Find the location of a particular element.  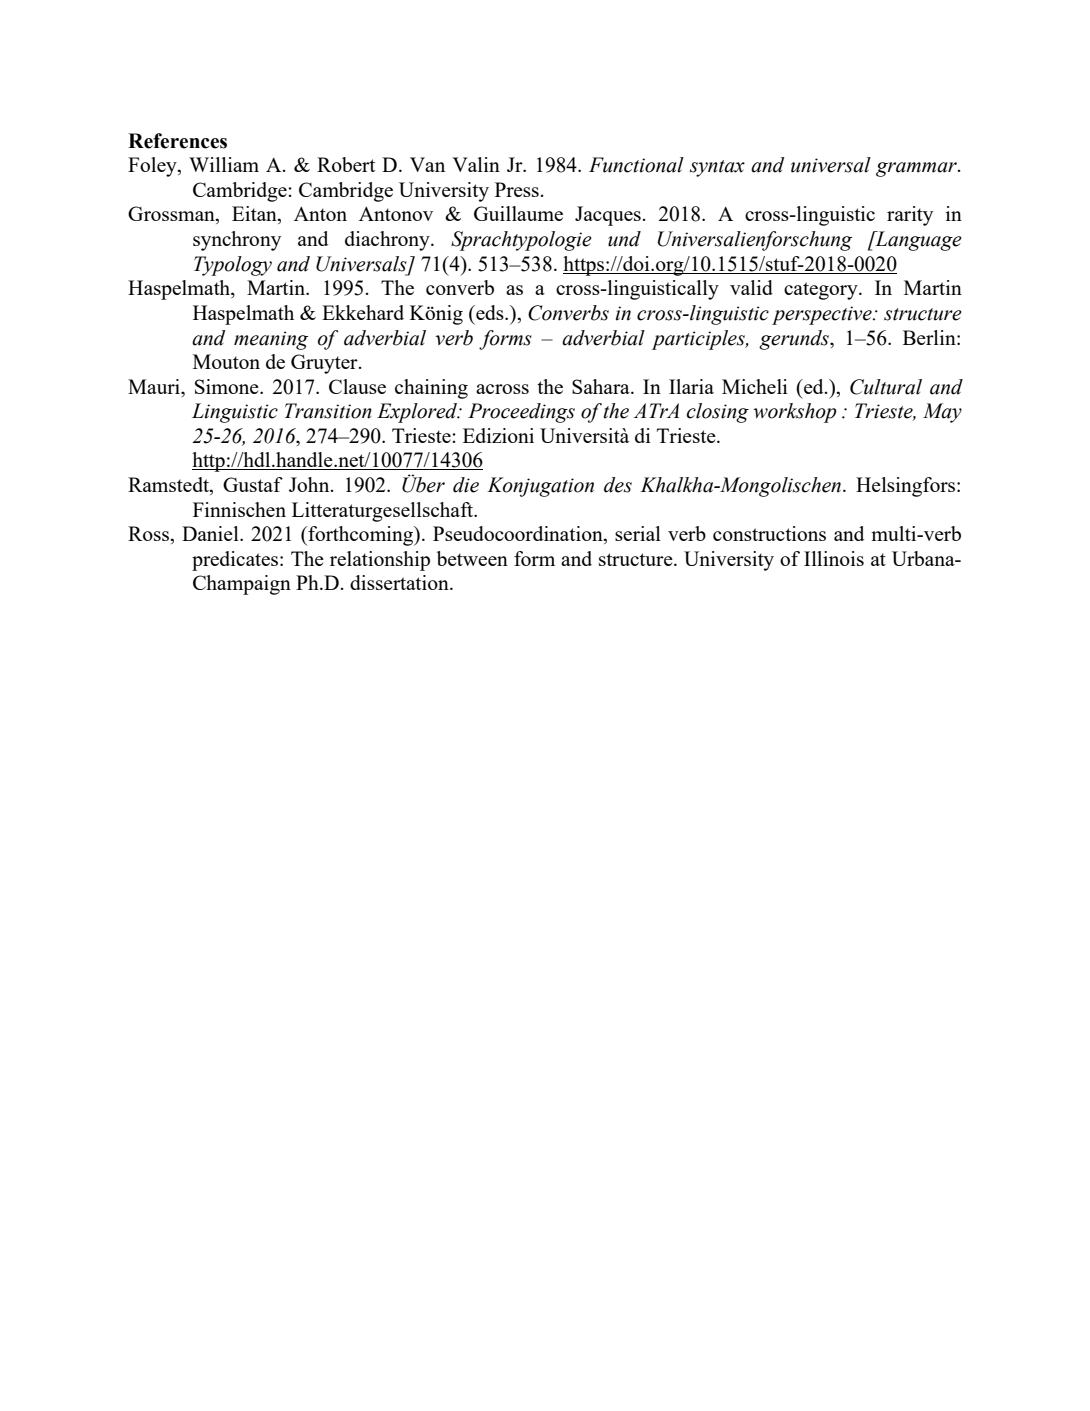

Functional is located at coordinates (636, 165).
